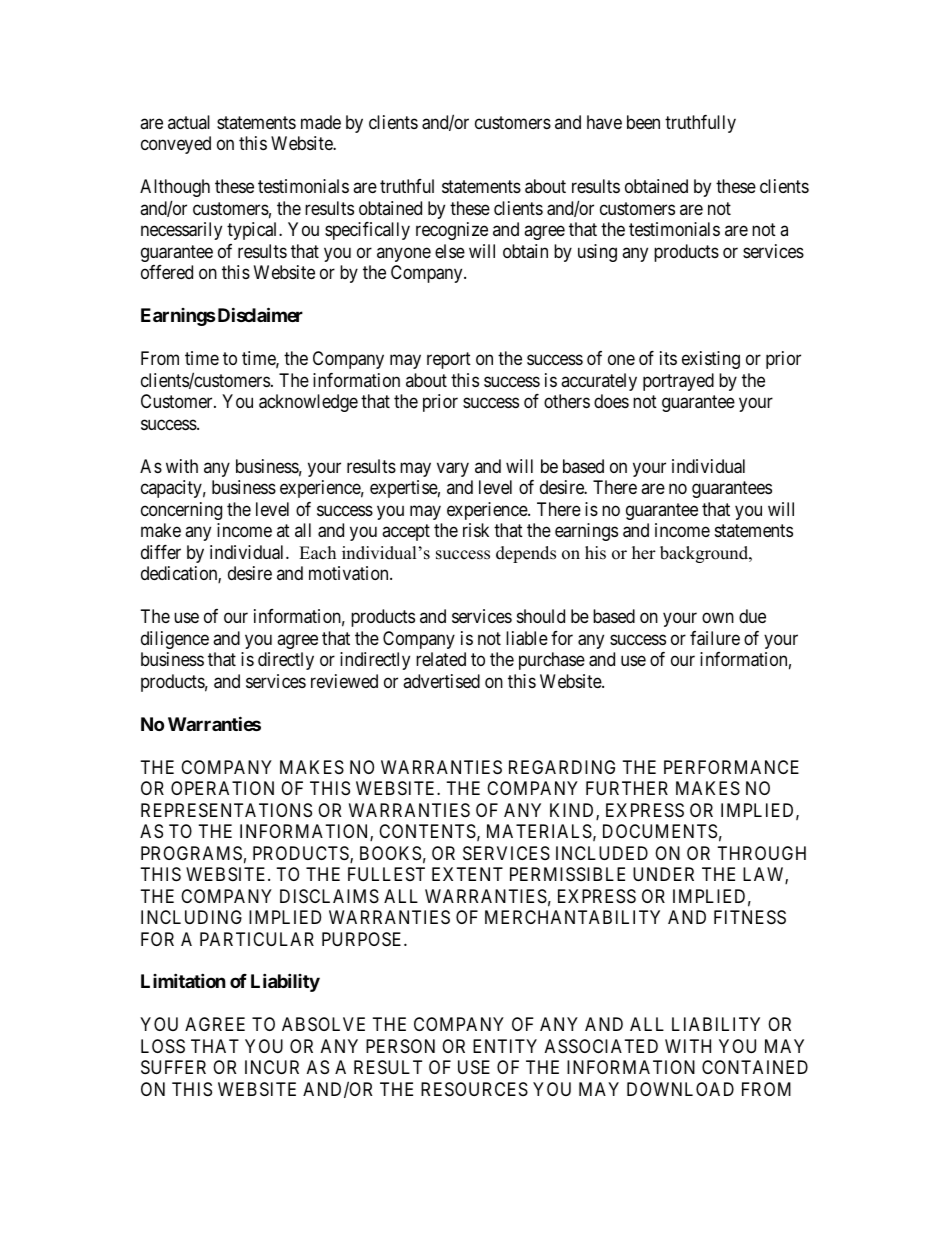 Image resolution: width=952 pixels, height=1233 pixels. Describe the element at coordinates (668, 358) in the screenshot. I see `its` at that location.
